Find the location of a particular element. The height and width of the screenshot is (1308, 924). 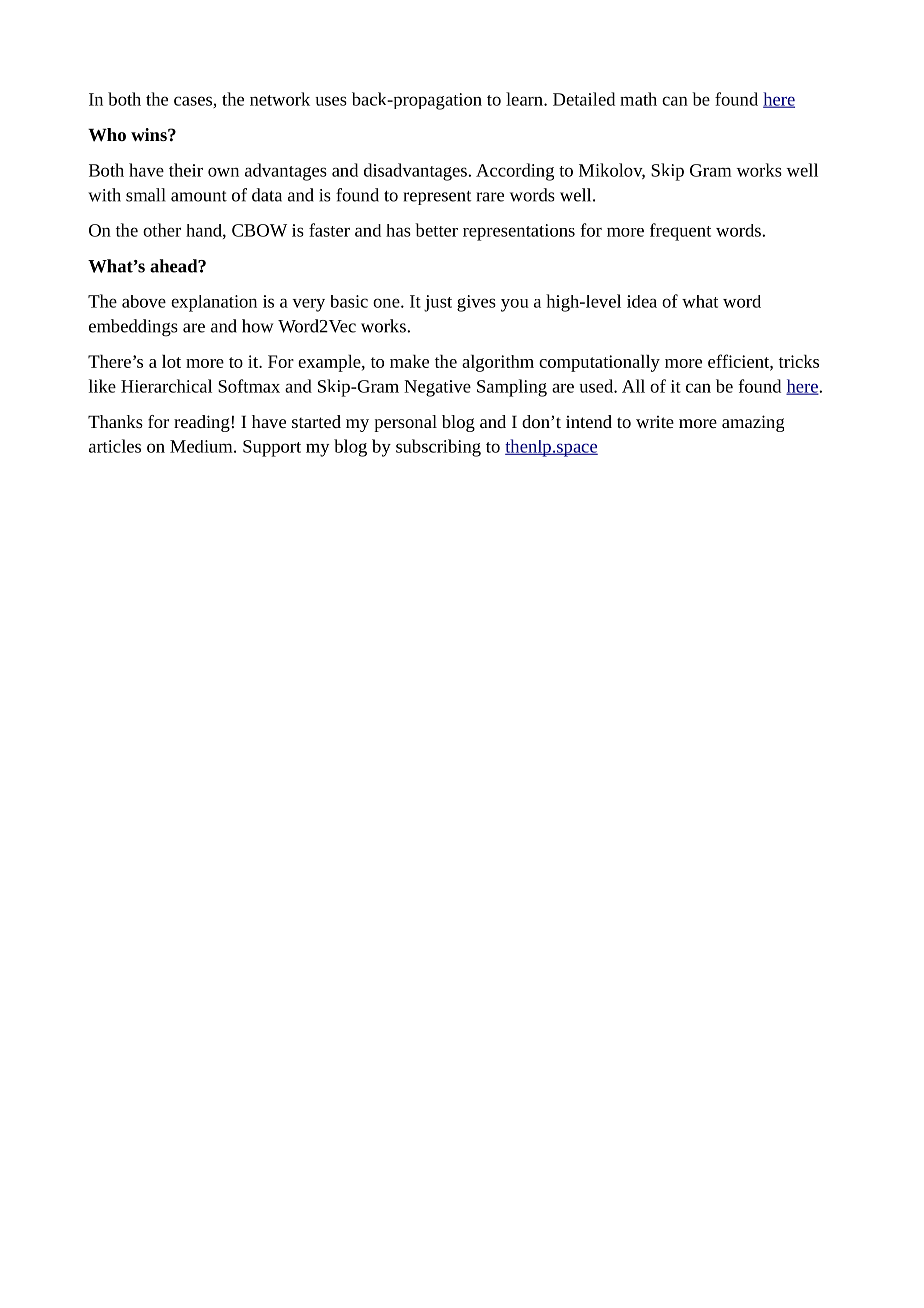

frequent is located at coordinates (680, 232).
